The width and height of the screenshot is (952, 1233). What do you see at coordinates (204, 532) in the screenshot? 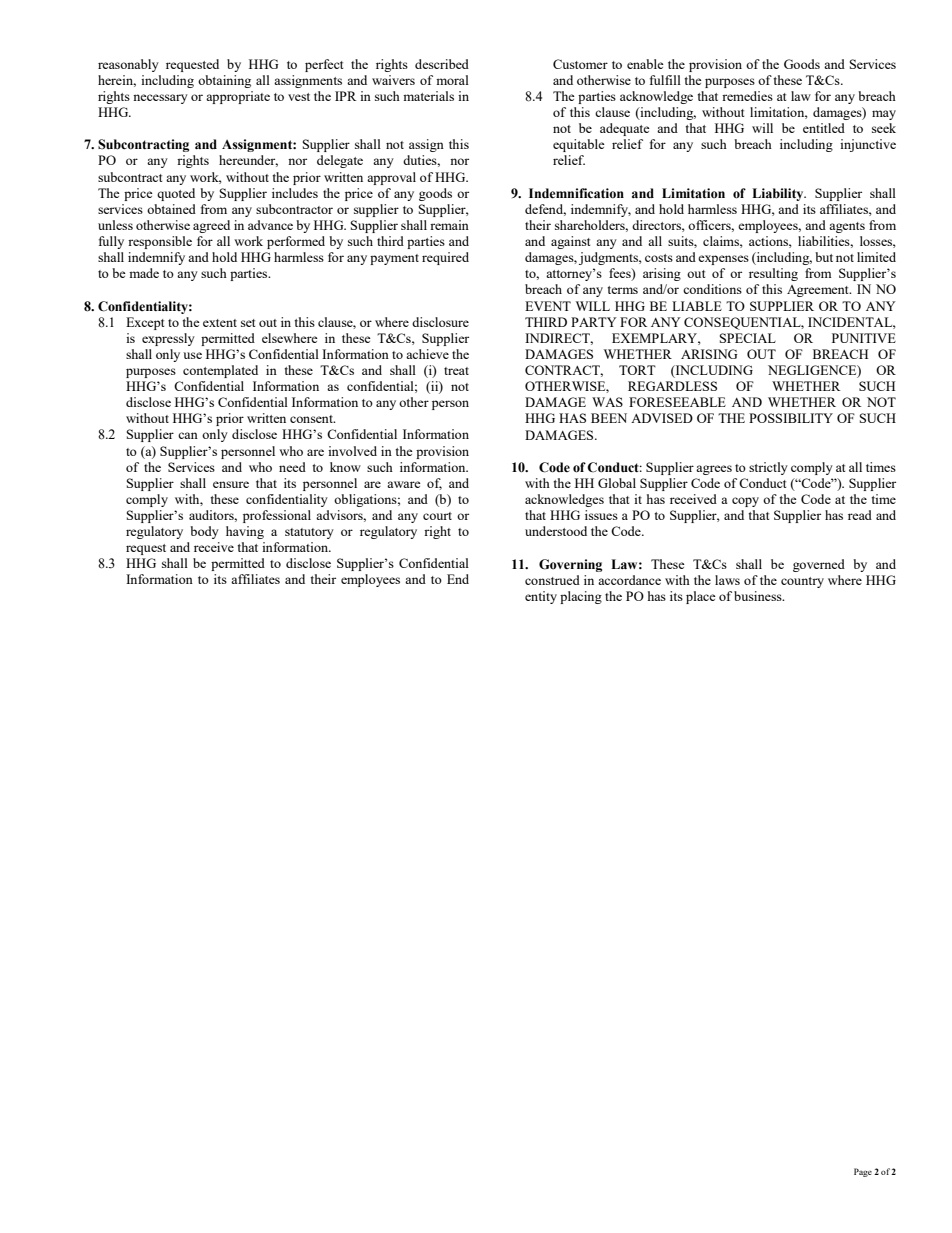
I see `body` at bounding box center [204, 532].
